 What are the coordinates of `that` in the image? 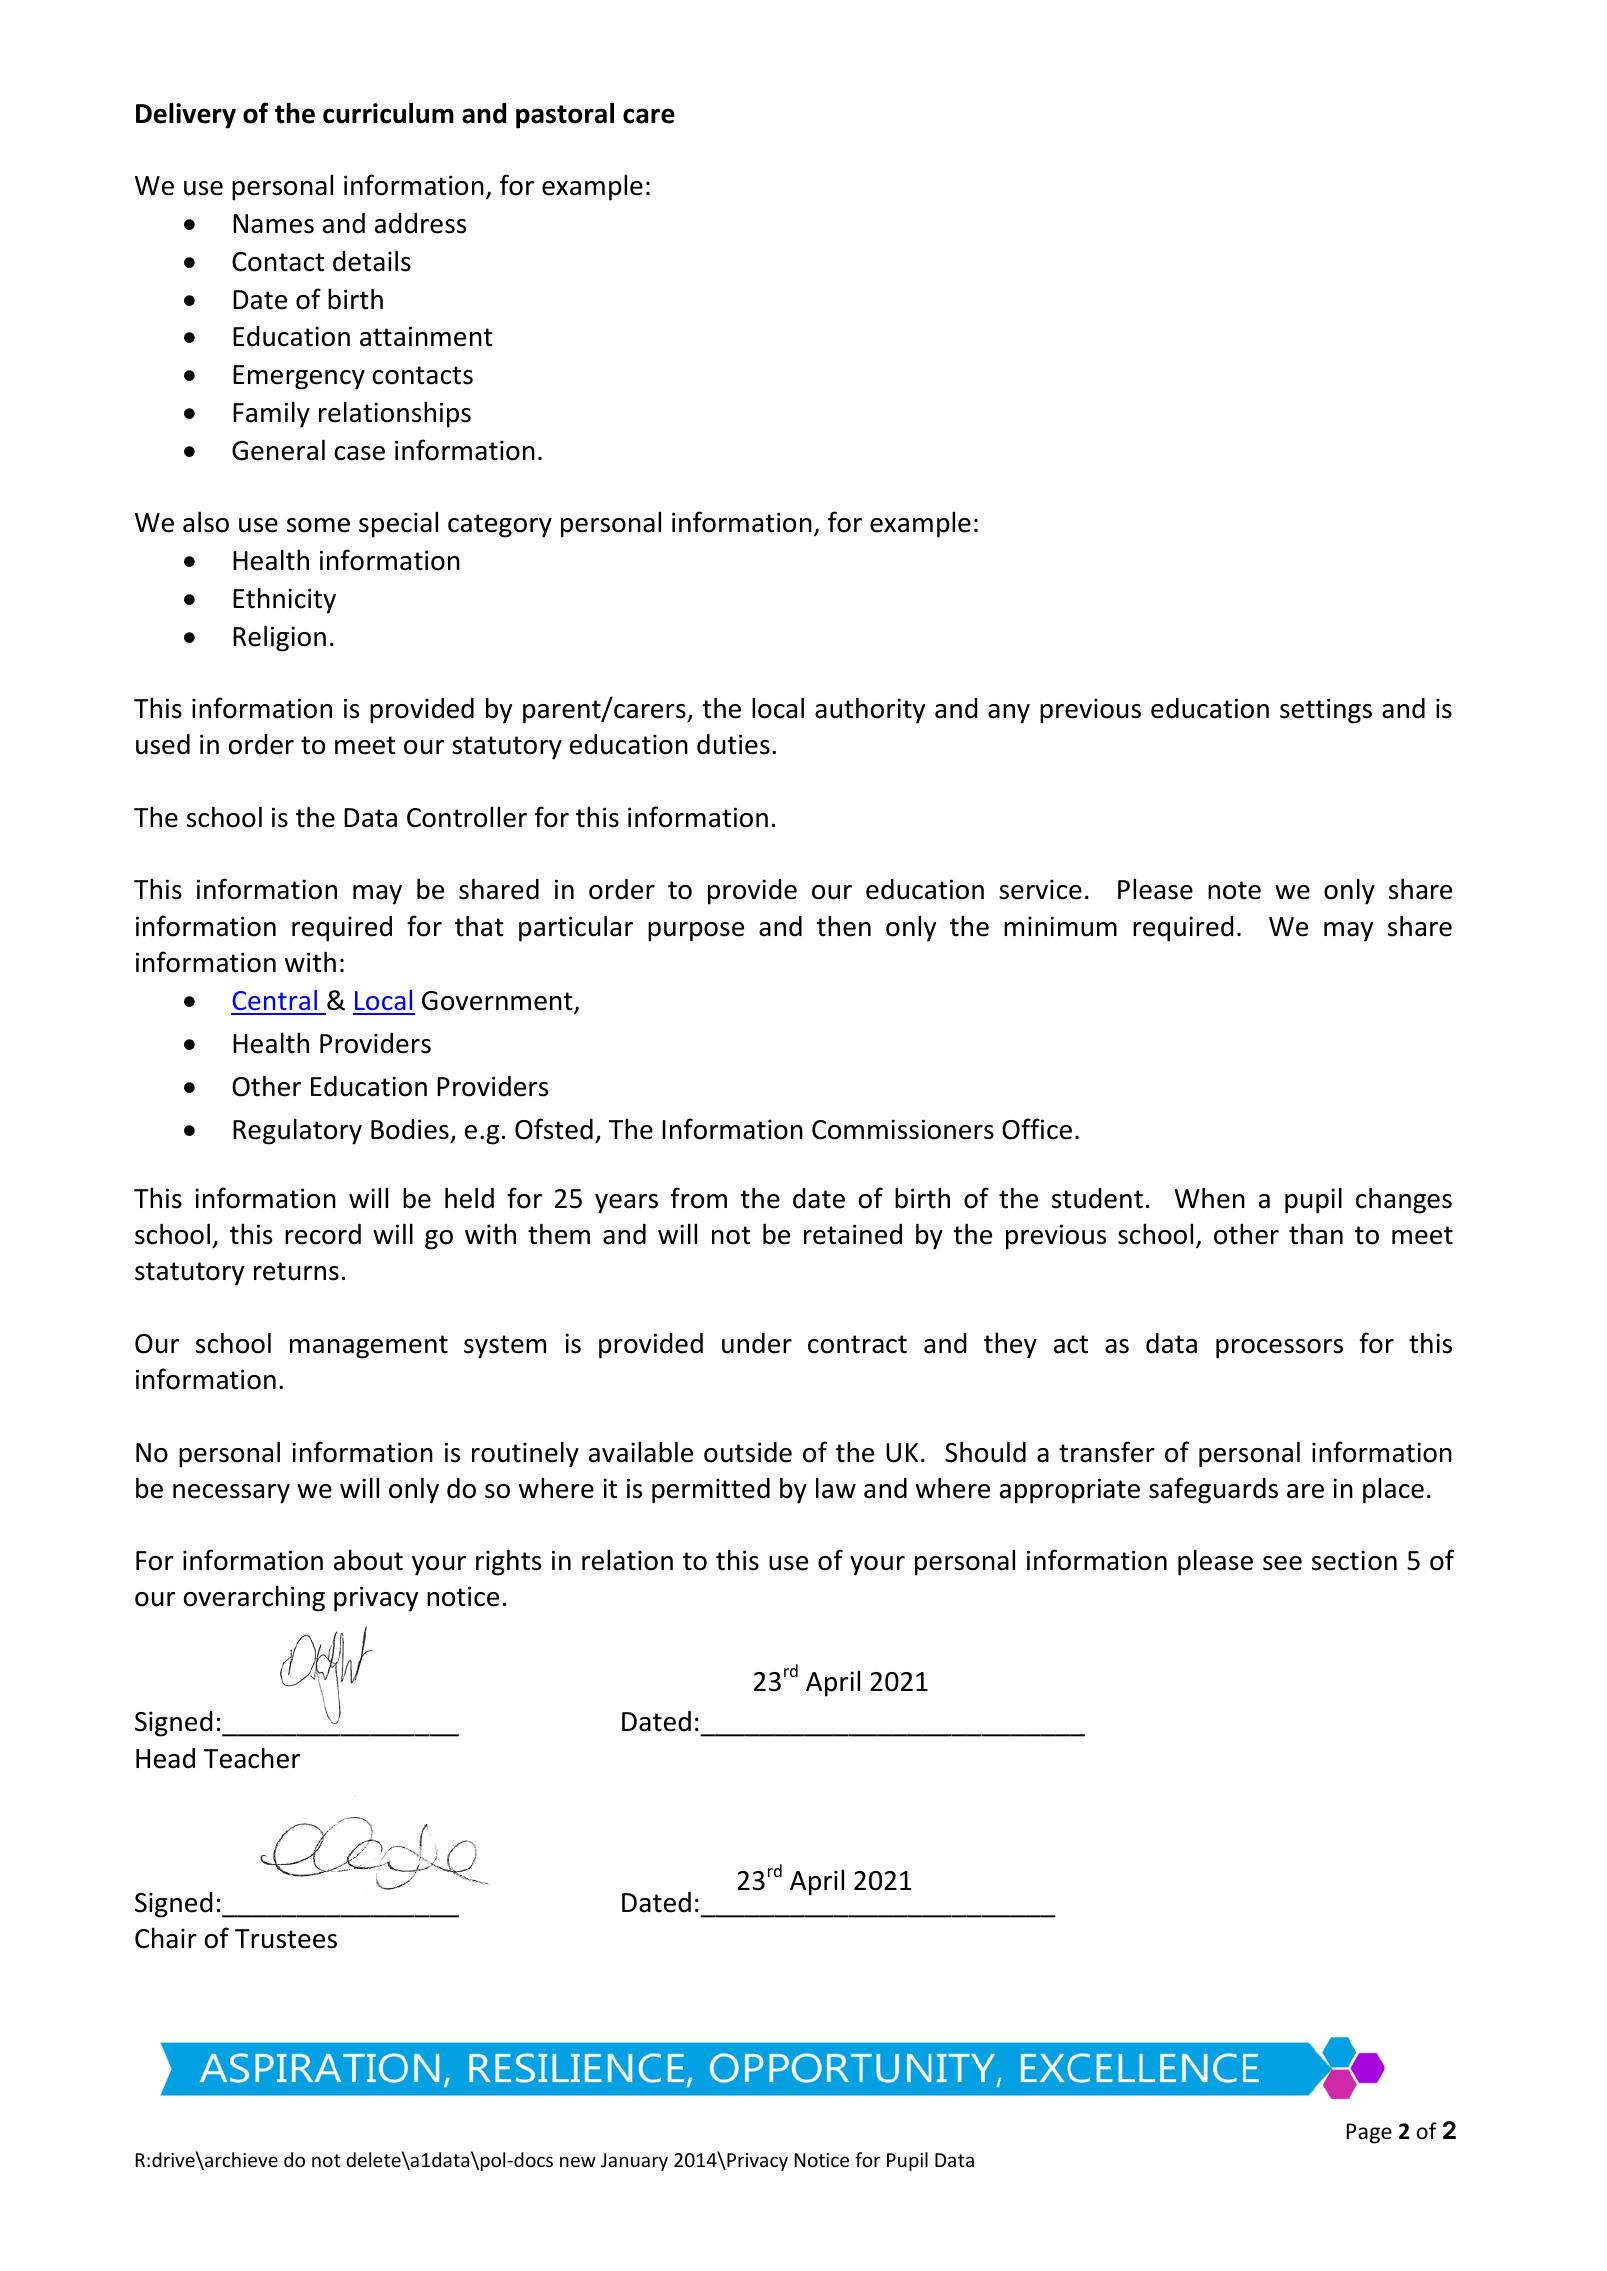 It's located at (479, 926).
